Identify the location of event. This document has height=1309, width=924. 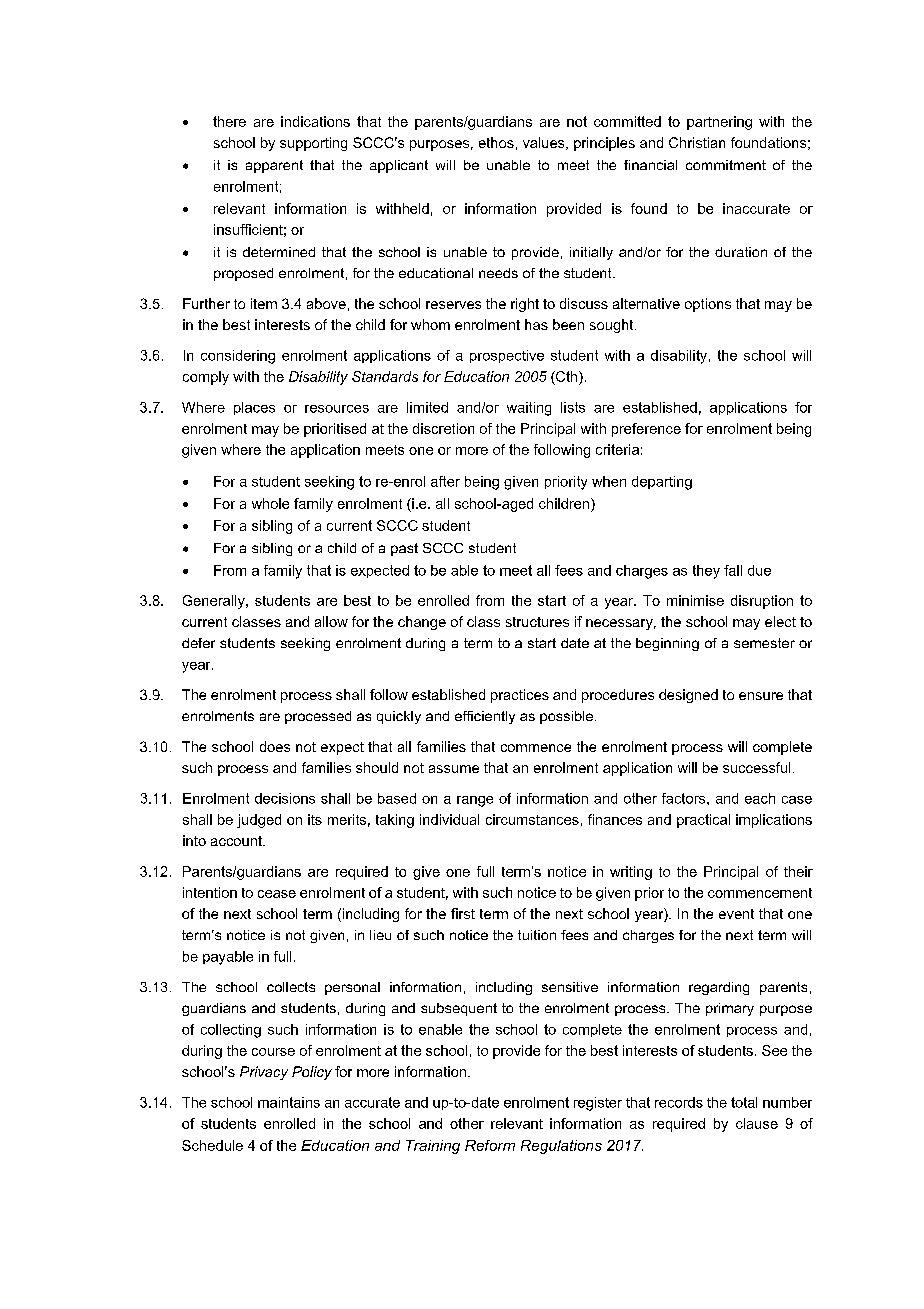
(736, 914).
